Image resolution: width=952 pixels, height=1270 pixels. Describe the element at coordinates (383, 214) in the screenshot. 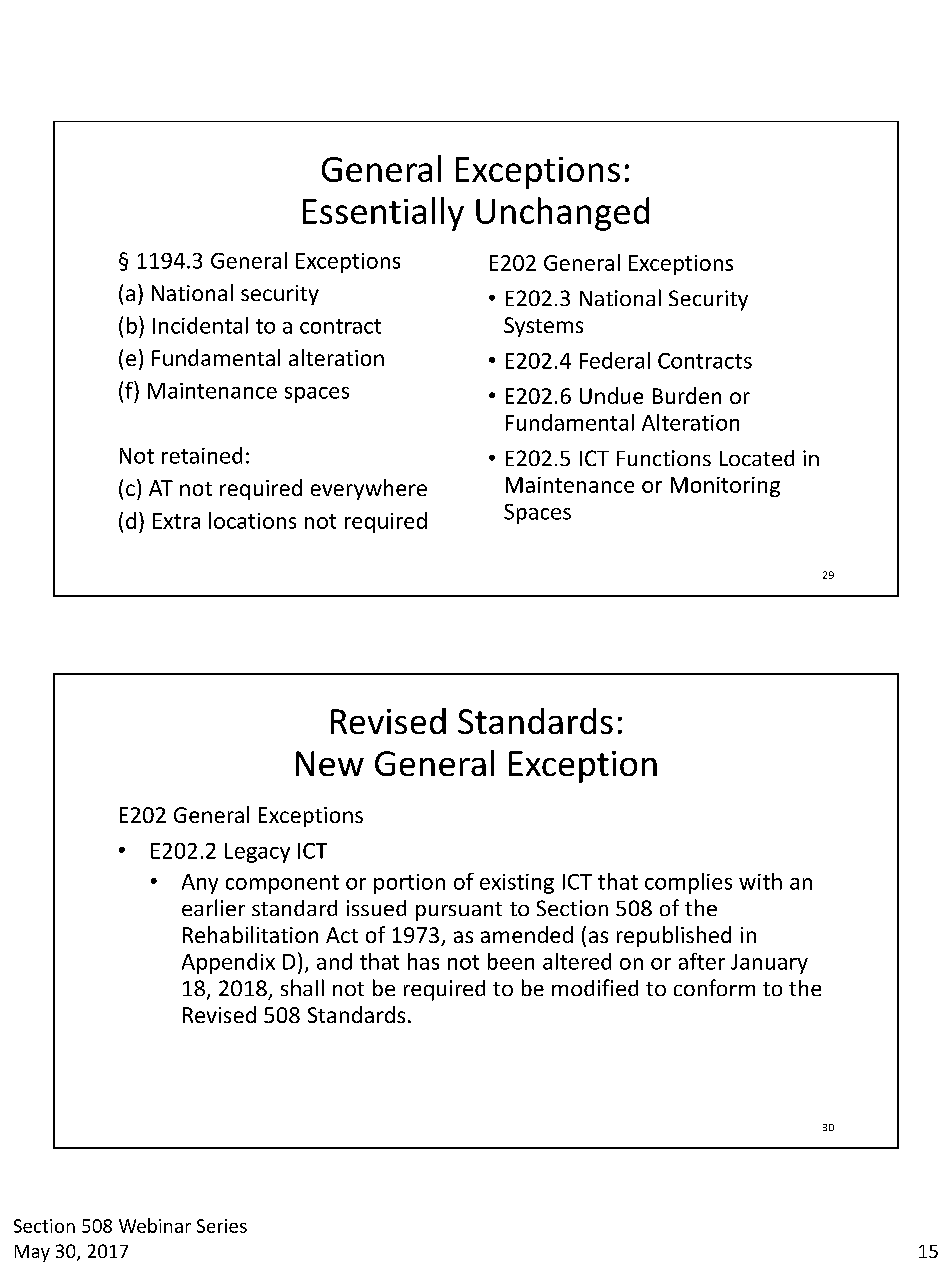

I see `Essentially` at that location.
